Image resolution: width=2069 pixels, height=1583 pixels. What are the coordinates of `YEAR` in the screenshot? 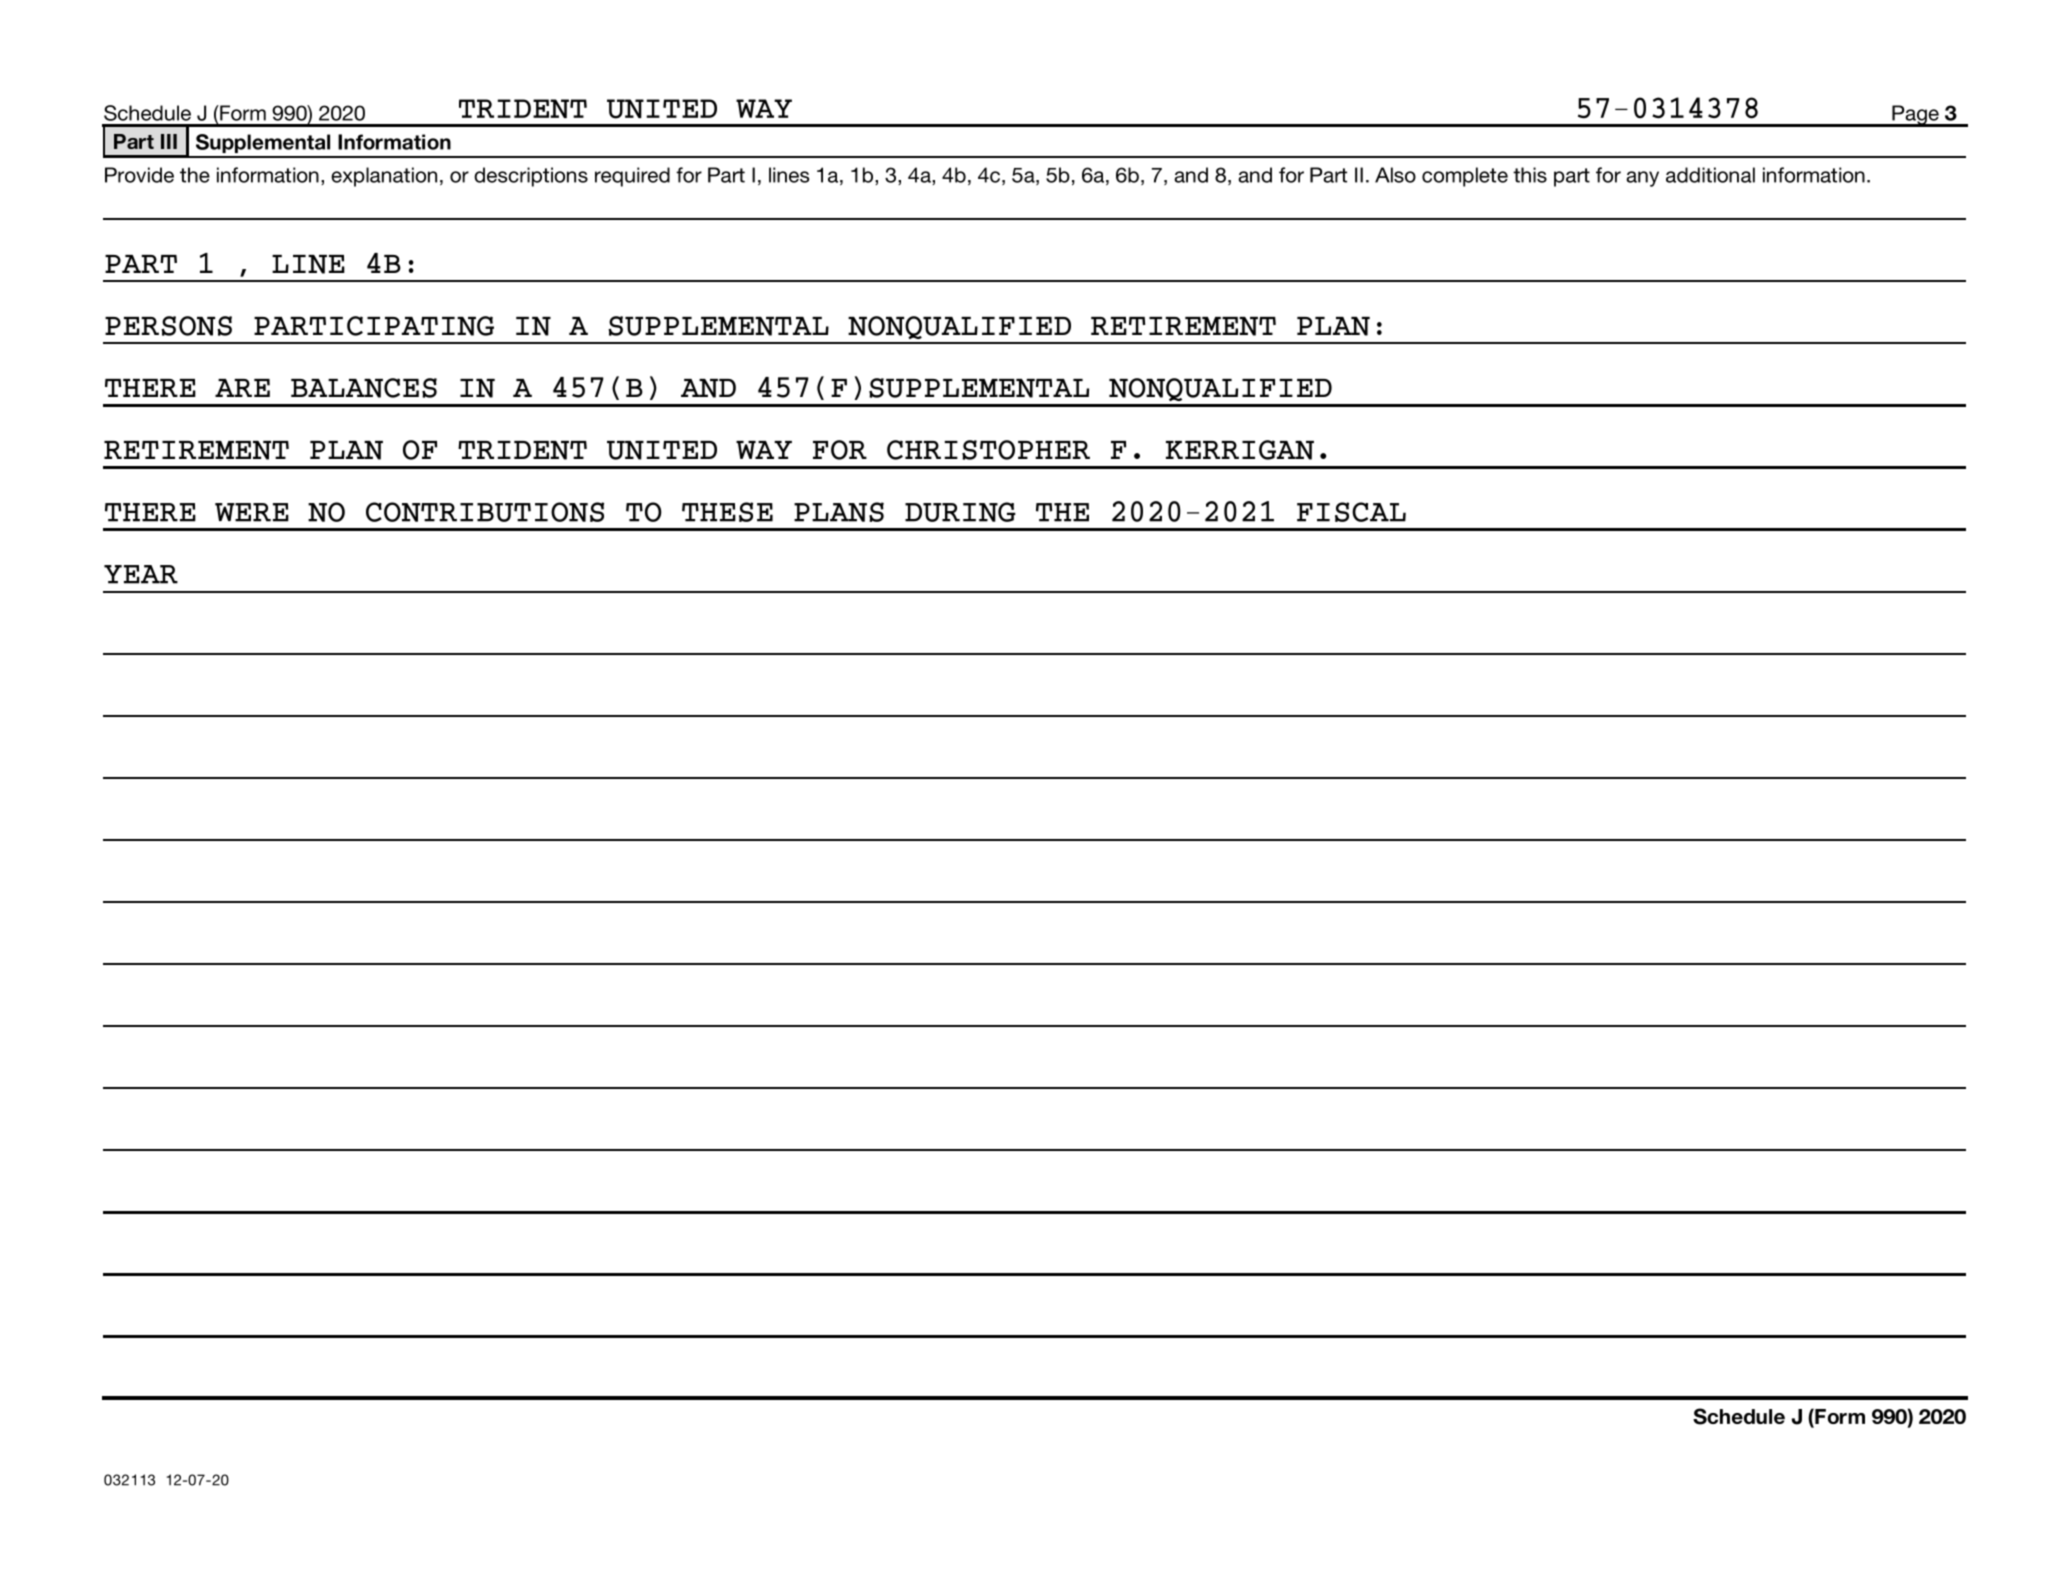 It's located at (141, 574).
